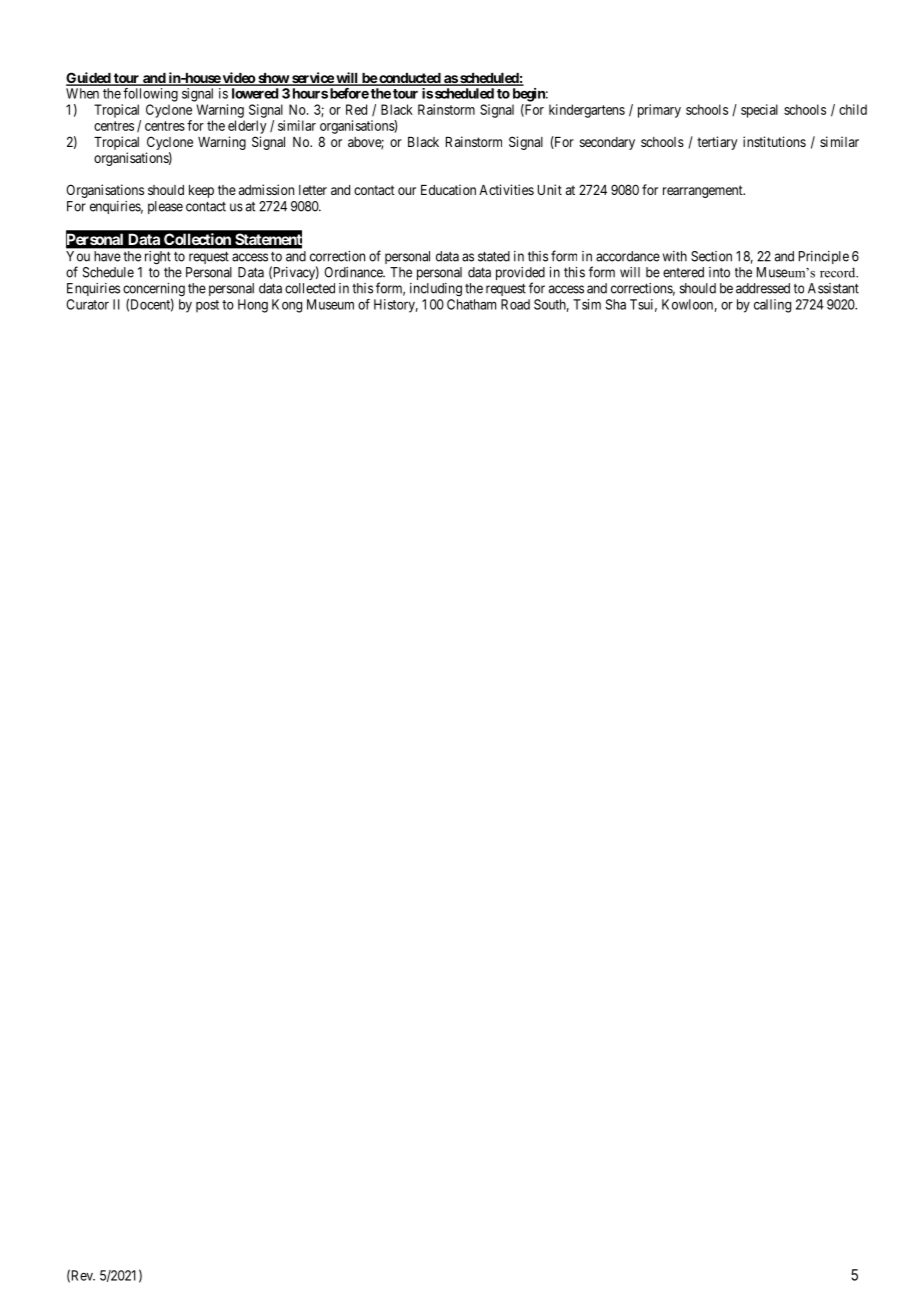 The image size is (924, 1308). Describe the element at coordinates (207, 306) in the document. I see `post` at that location.
